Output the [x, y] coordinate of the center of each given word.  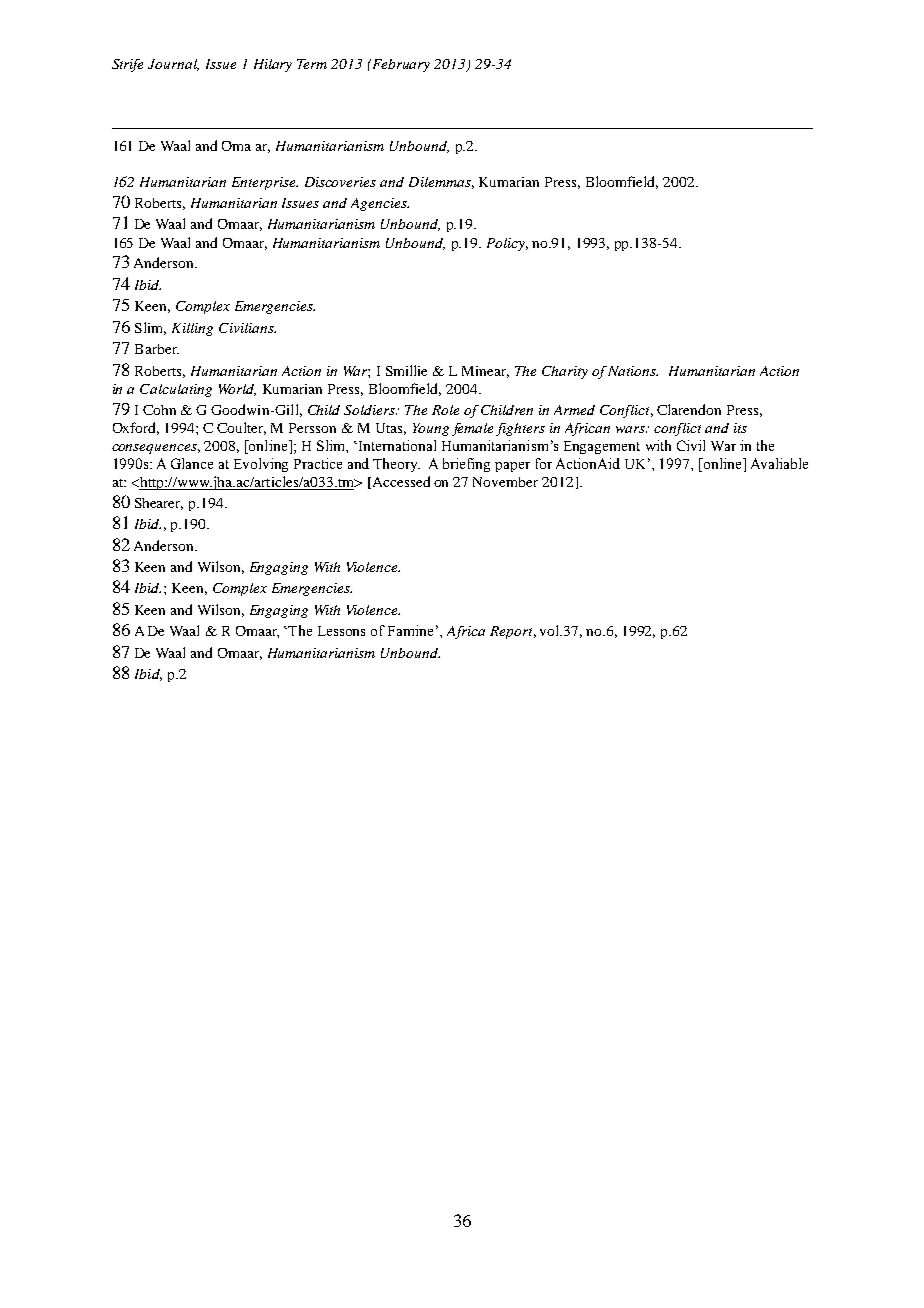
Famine [410, 630]
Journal [173, 65]
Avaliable [779, 463]
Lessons [341, 631]
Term [312, 64]
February [400, 65]
